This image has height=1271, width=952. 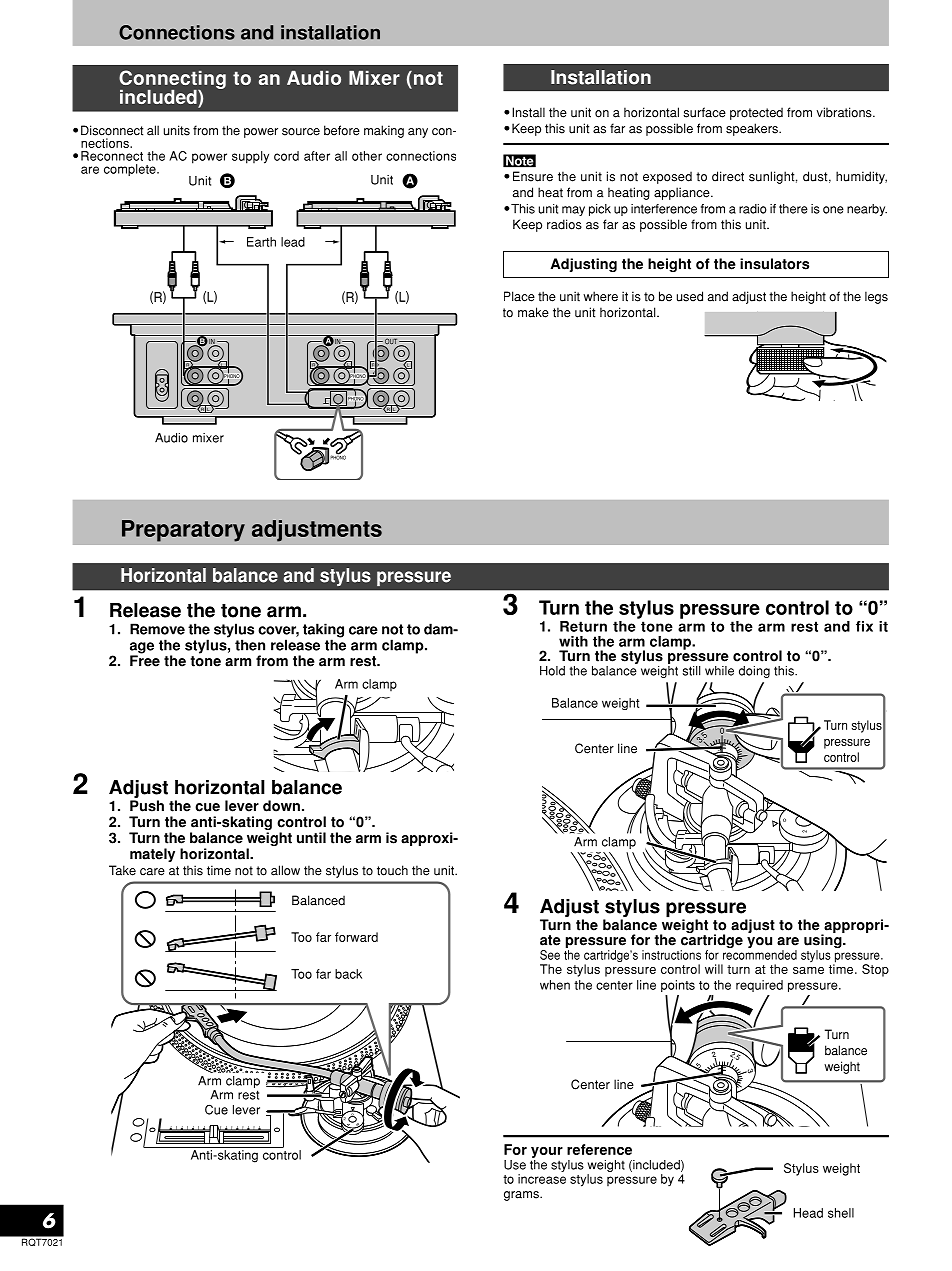 I want to click on recommended, so click(x=760, y=955).
